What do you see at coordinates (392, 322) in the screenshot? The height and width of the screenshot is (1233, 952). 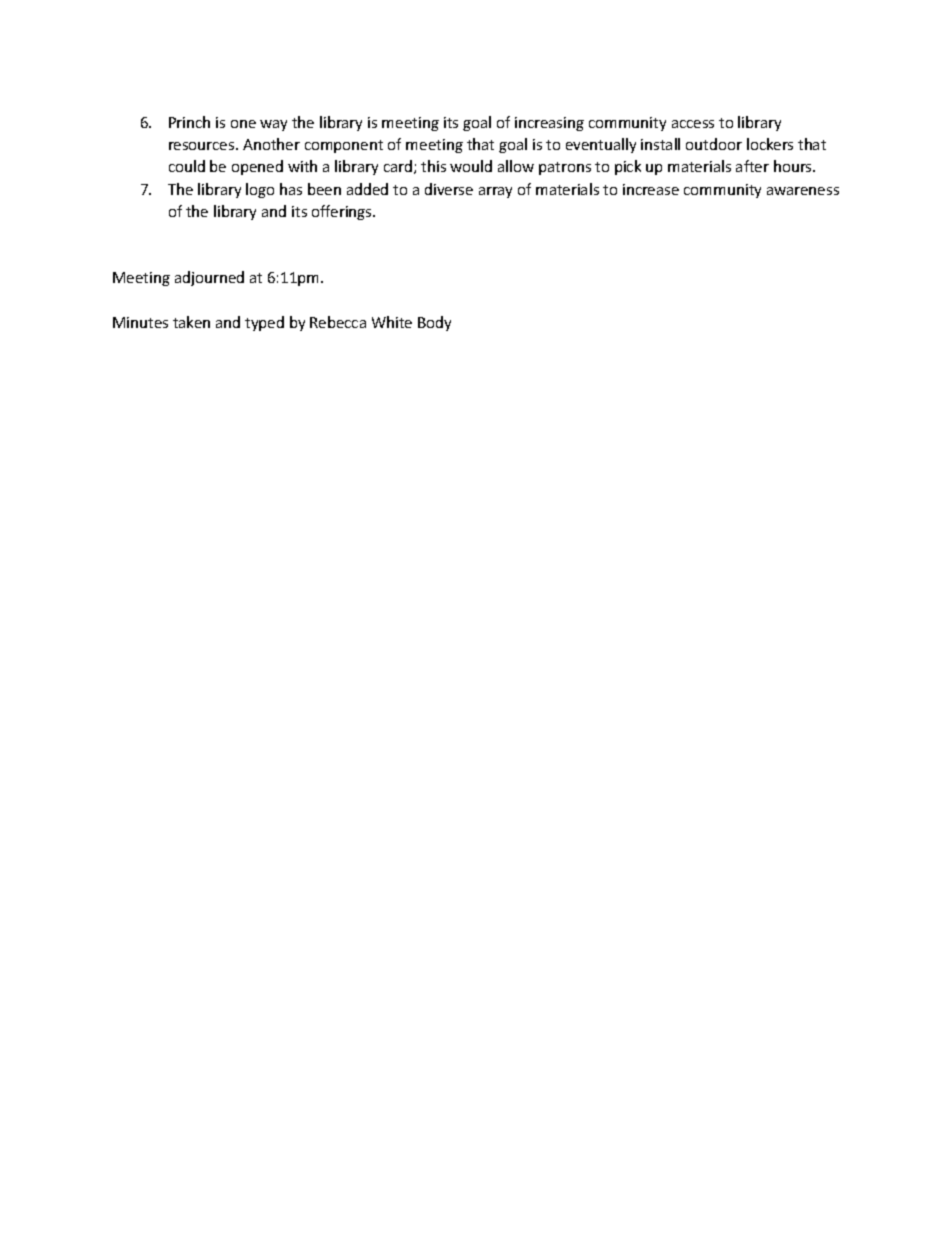 I see `White` at bounding box center [392, 322].
